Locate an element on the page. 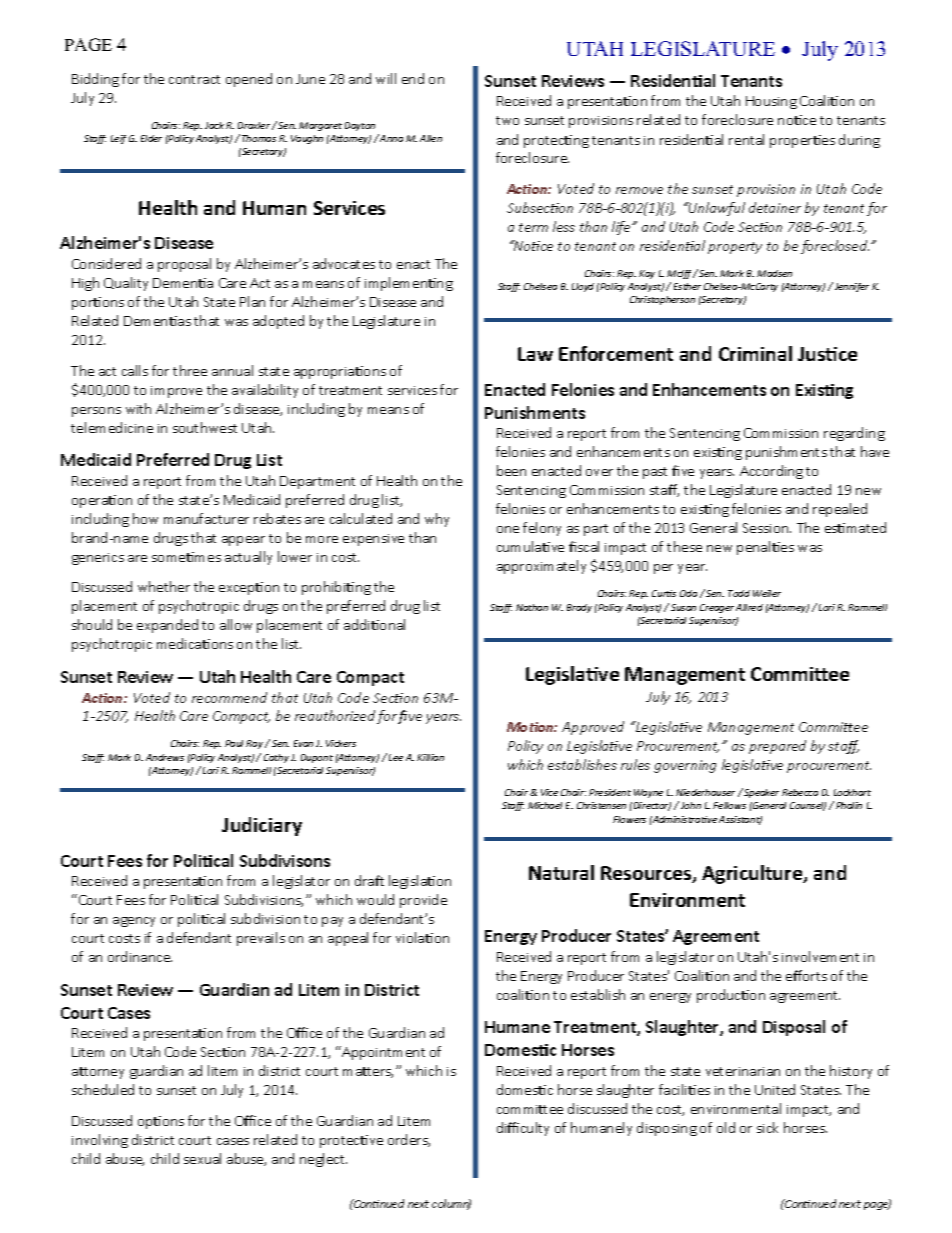  According is located at coordinates (771, 472).
